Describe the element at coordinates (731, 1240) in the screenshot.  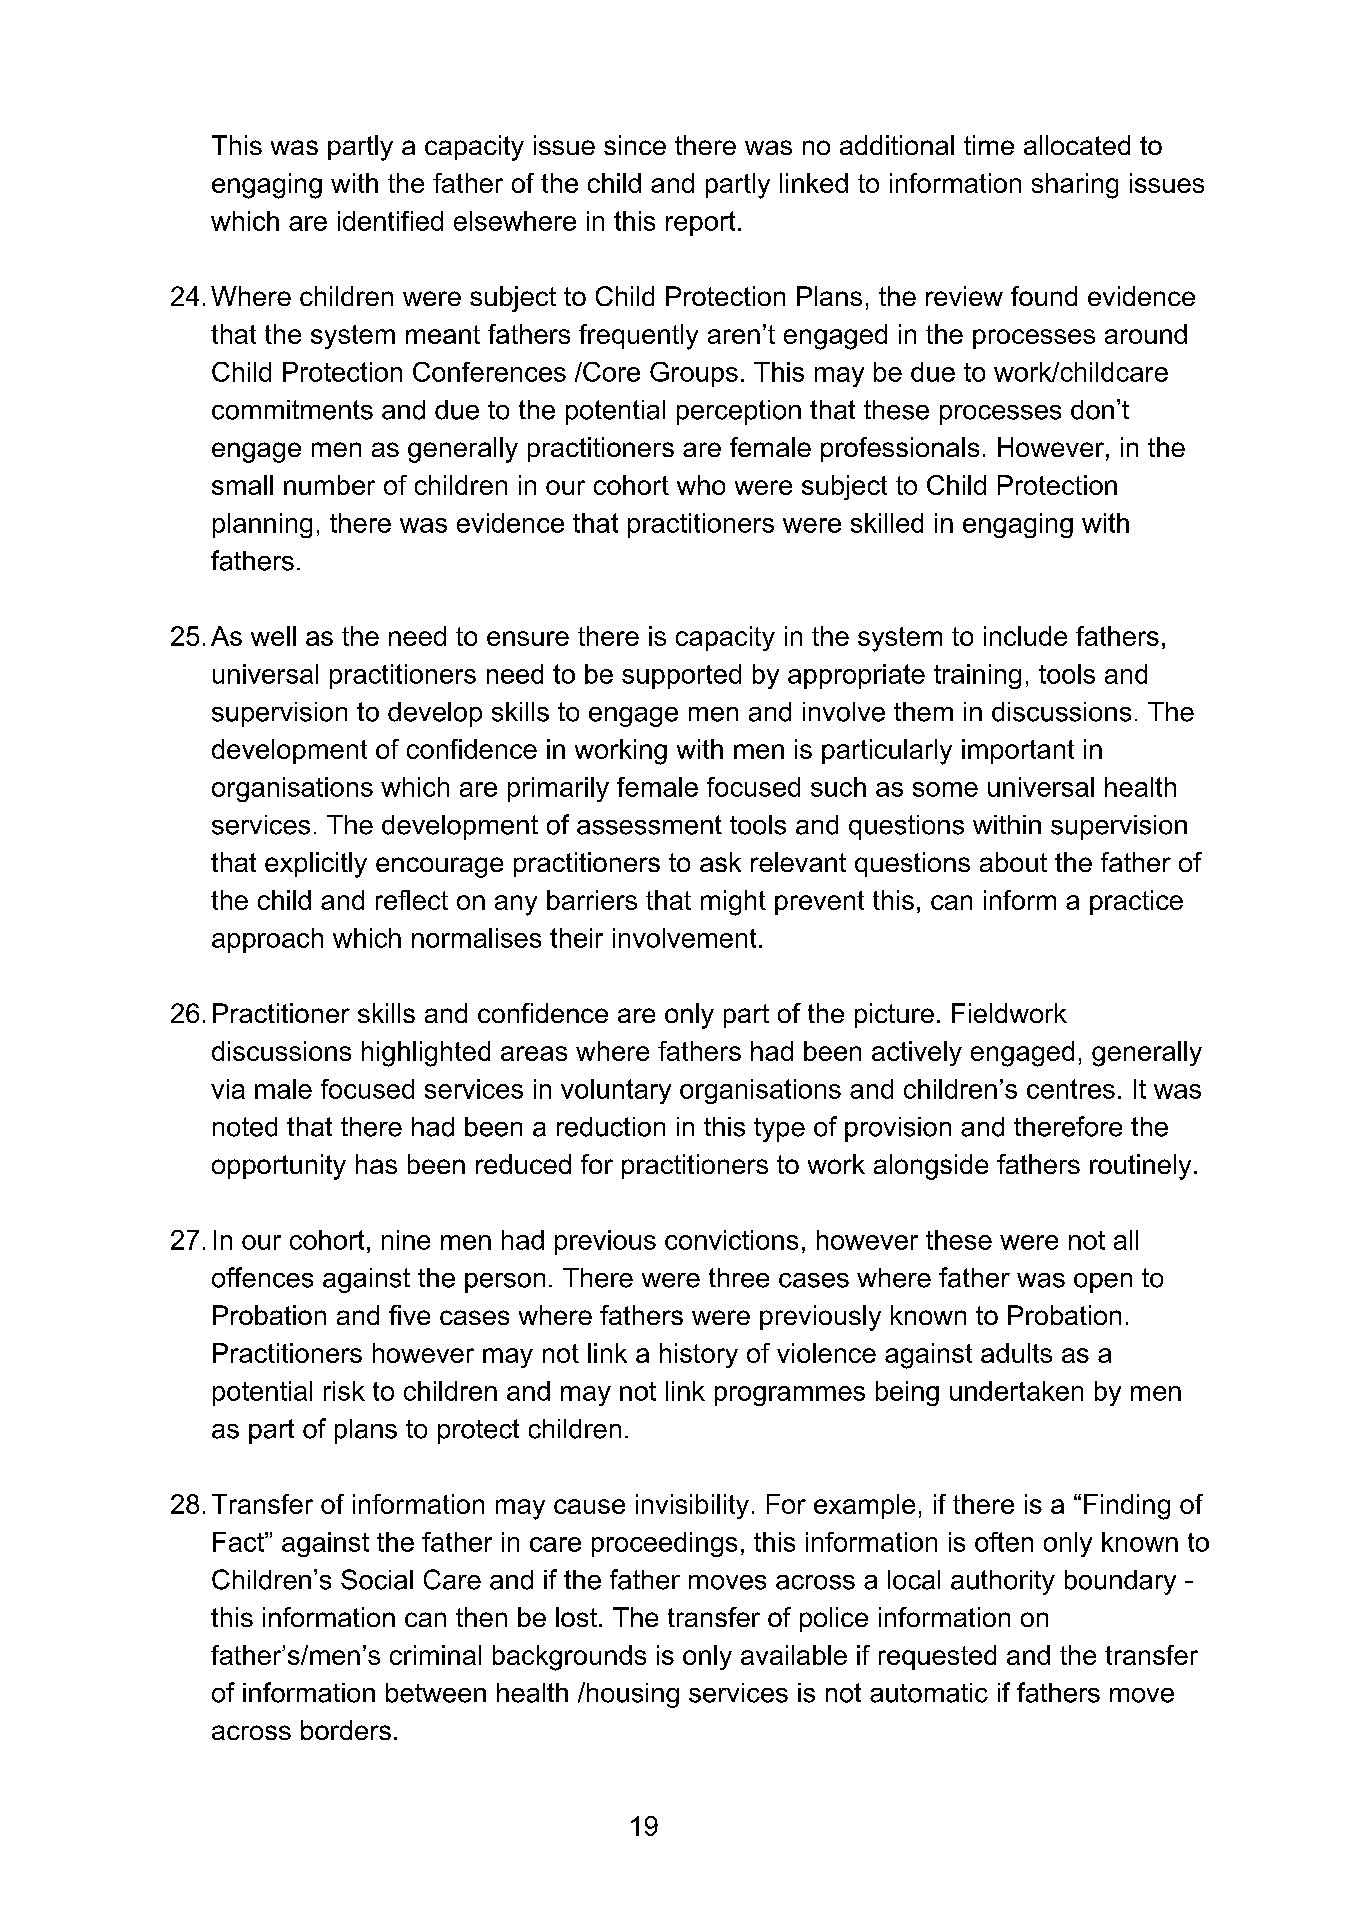
I see `convictions` at that location.
